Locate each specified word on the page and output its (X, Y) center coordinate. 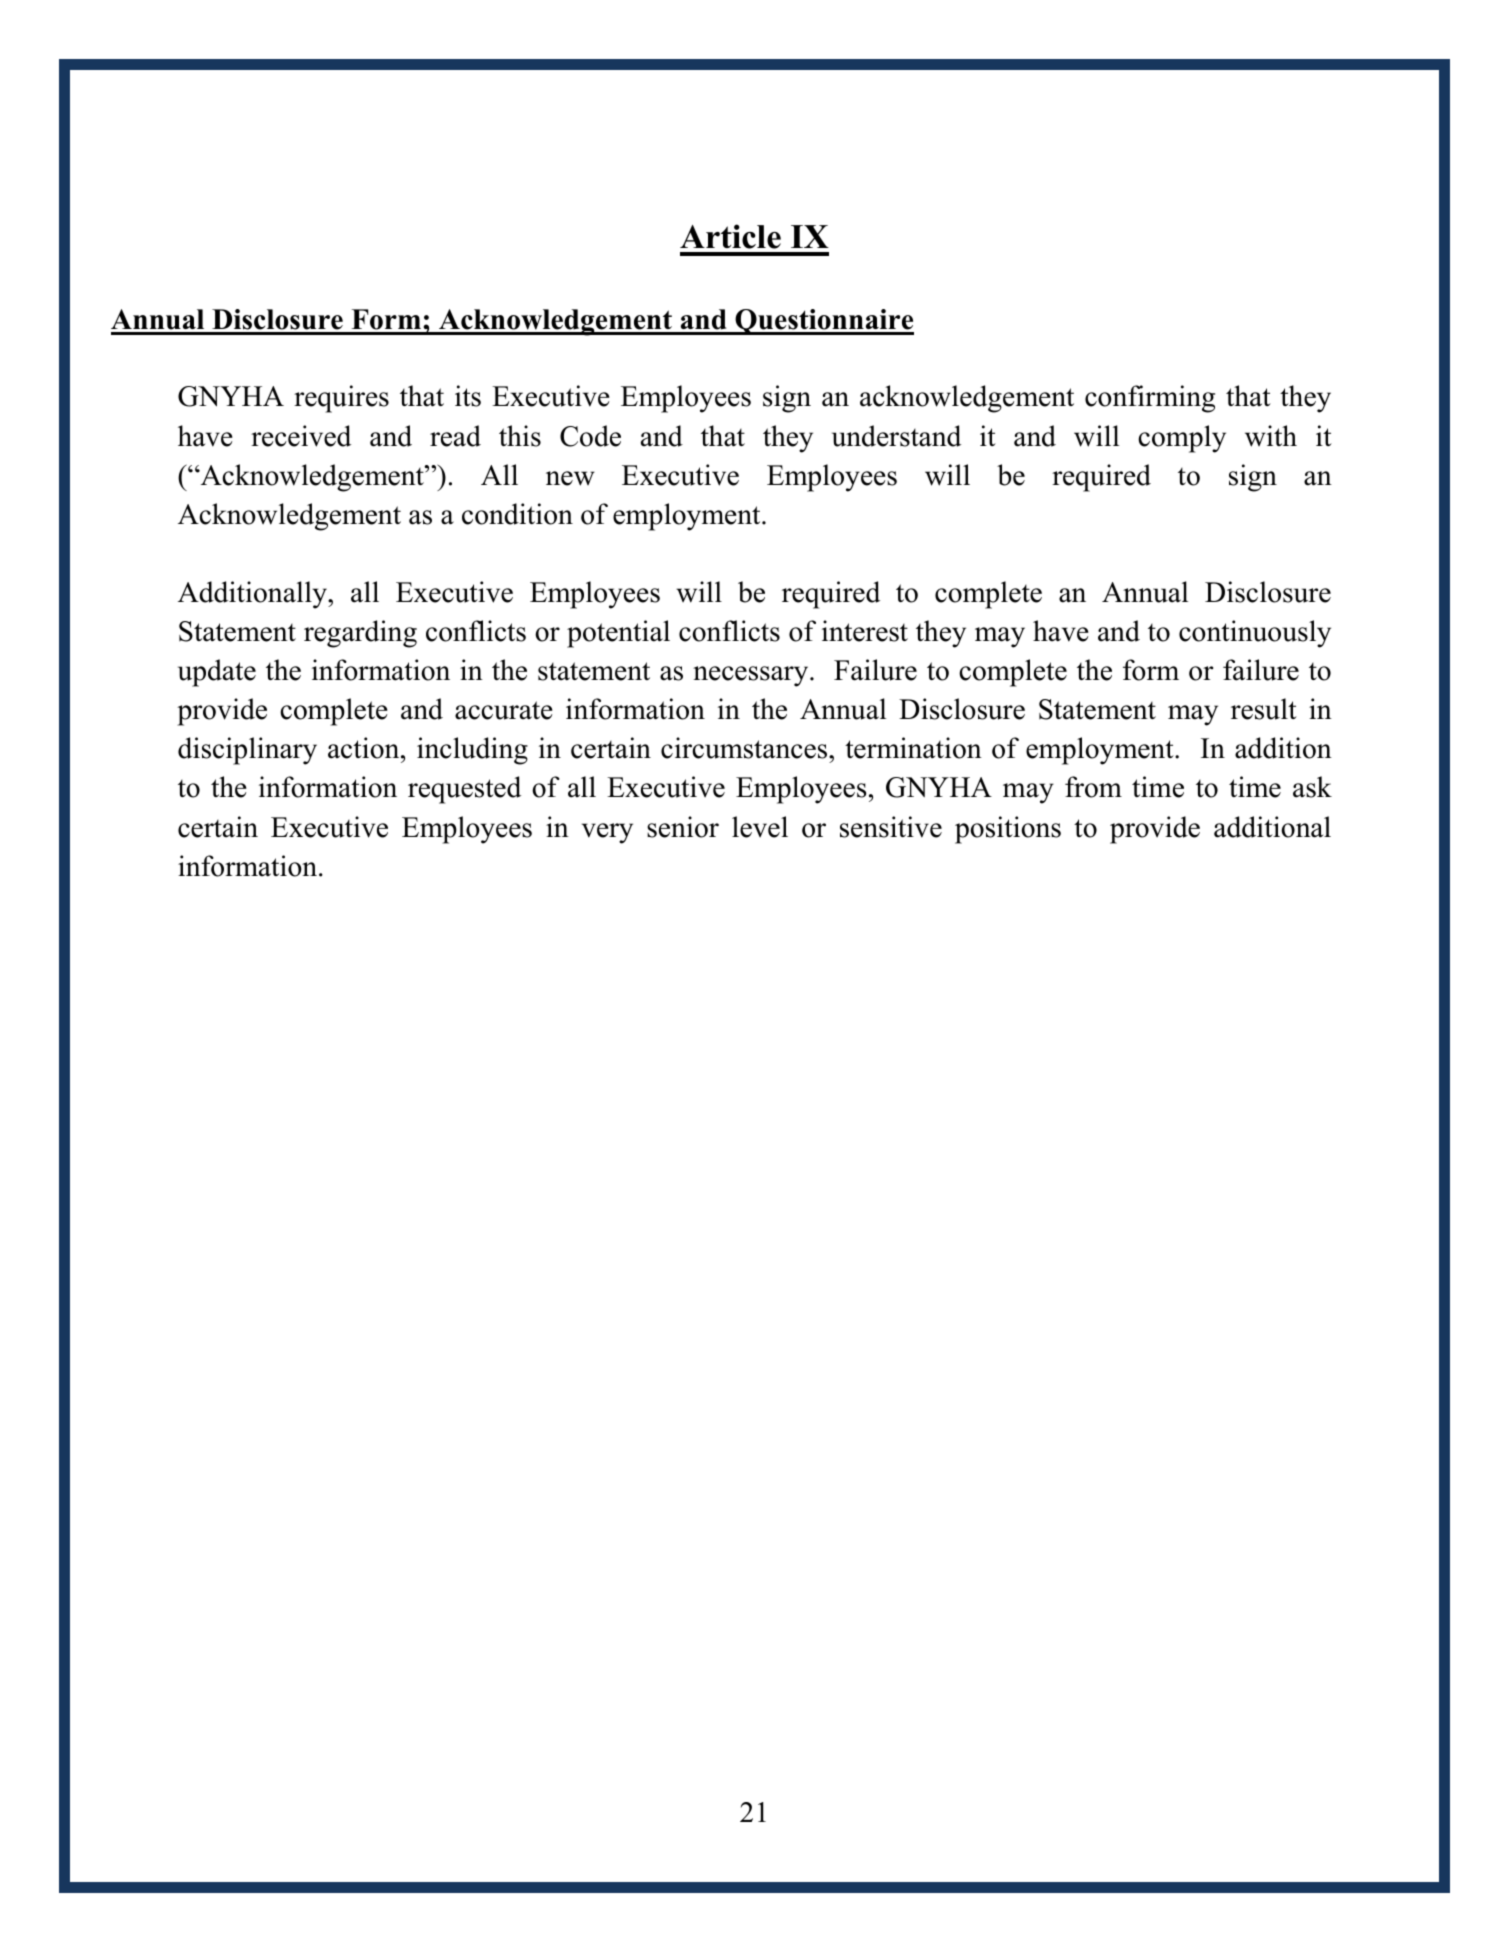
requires (341, 399)
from (1093, 787)
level (760, 827)
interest (865, 631)
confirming (1150, 399)
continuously (1255, 634)
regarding (360, 634)
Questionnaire (823, 322)
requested (464, 790)
